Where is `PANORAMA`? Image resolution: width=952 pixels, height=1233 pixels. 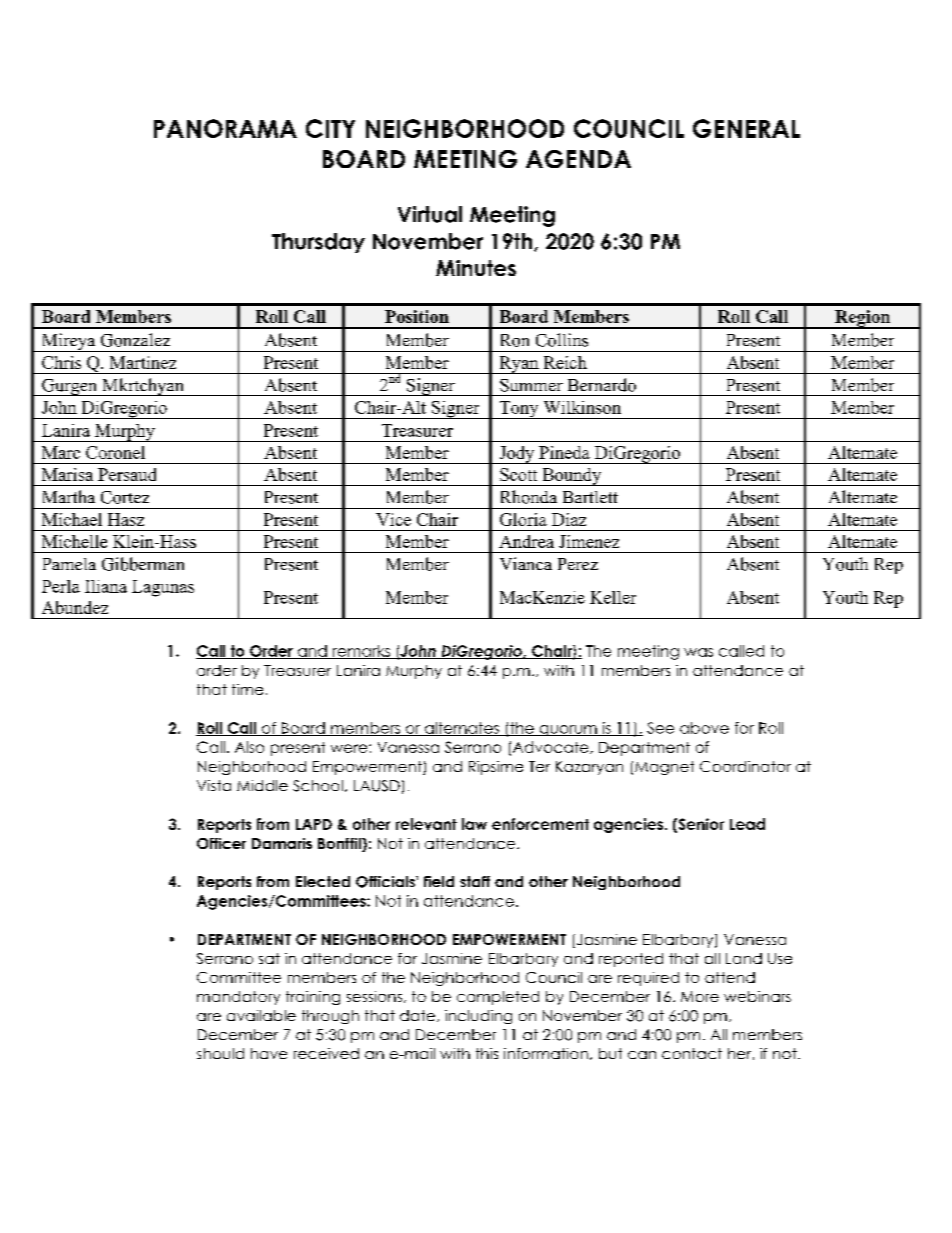 PANORAMA is located at coordinates (225, 128).
